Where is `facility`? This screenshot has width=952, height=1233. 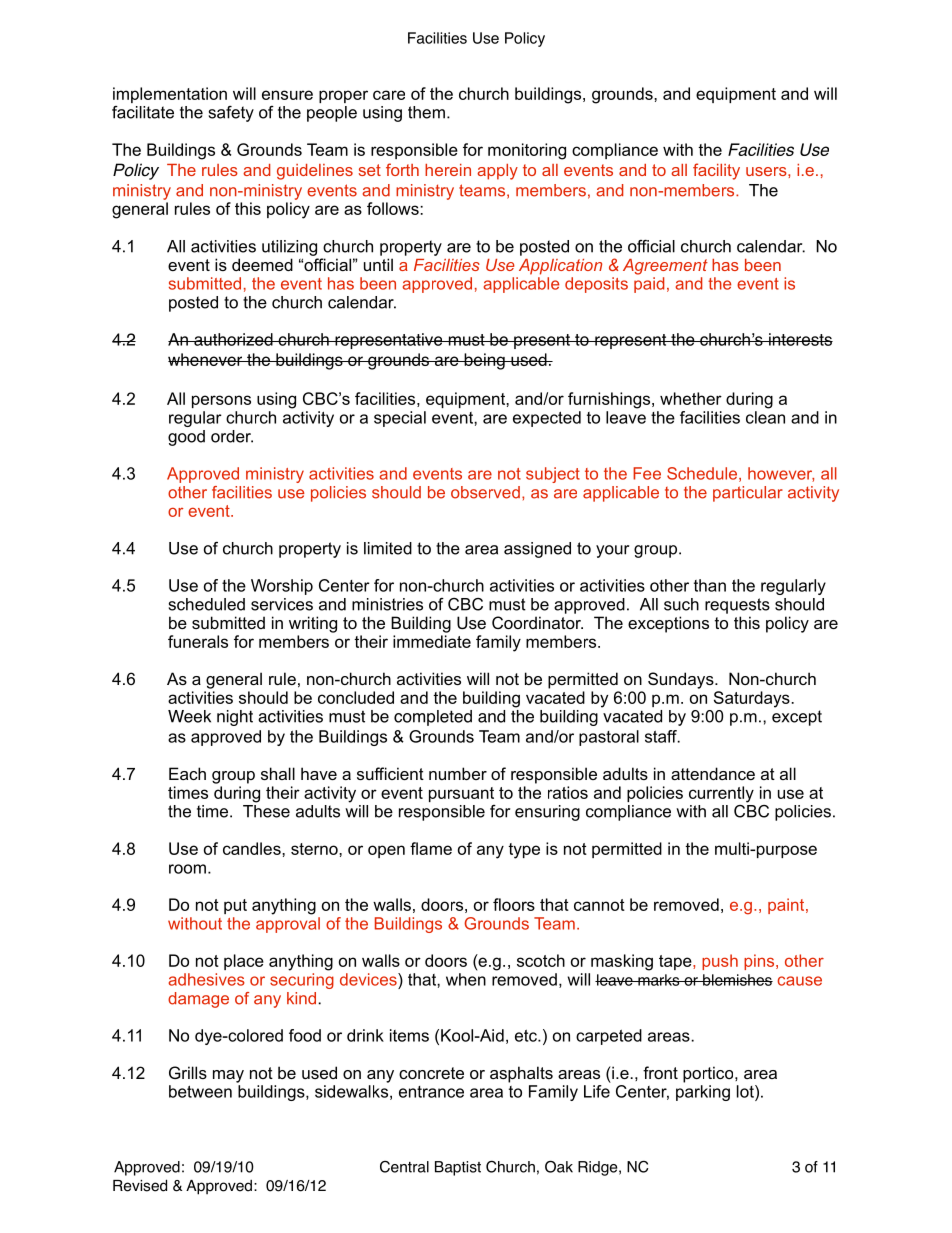 facility is located at coordinates (716, 171).
